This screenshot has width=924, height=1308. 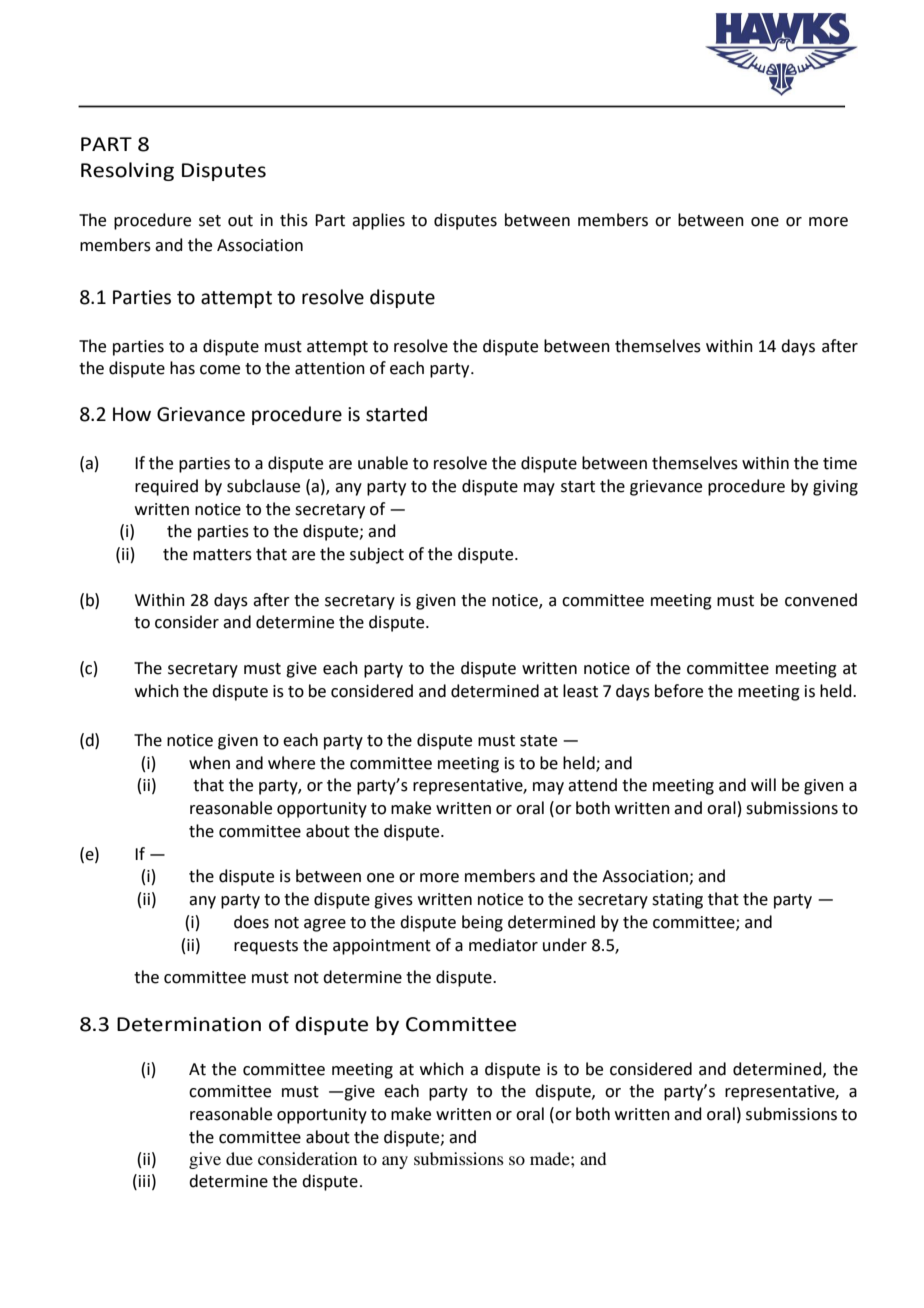 I want to click on giving, so click(x=835, y=488).
